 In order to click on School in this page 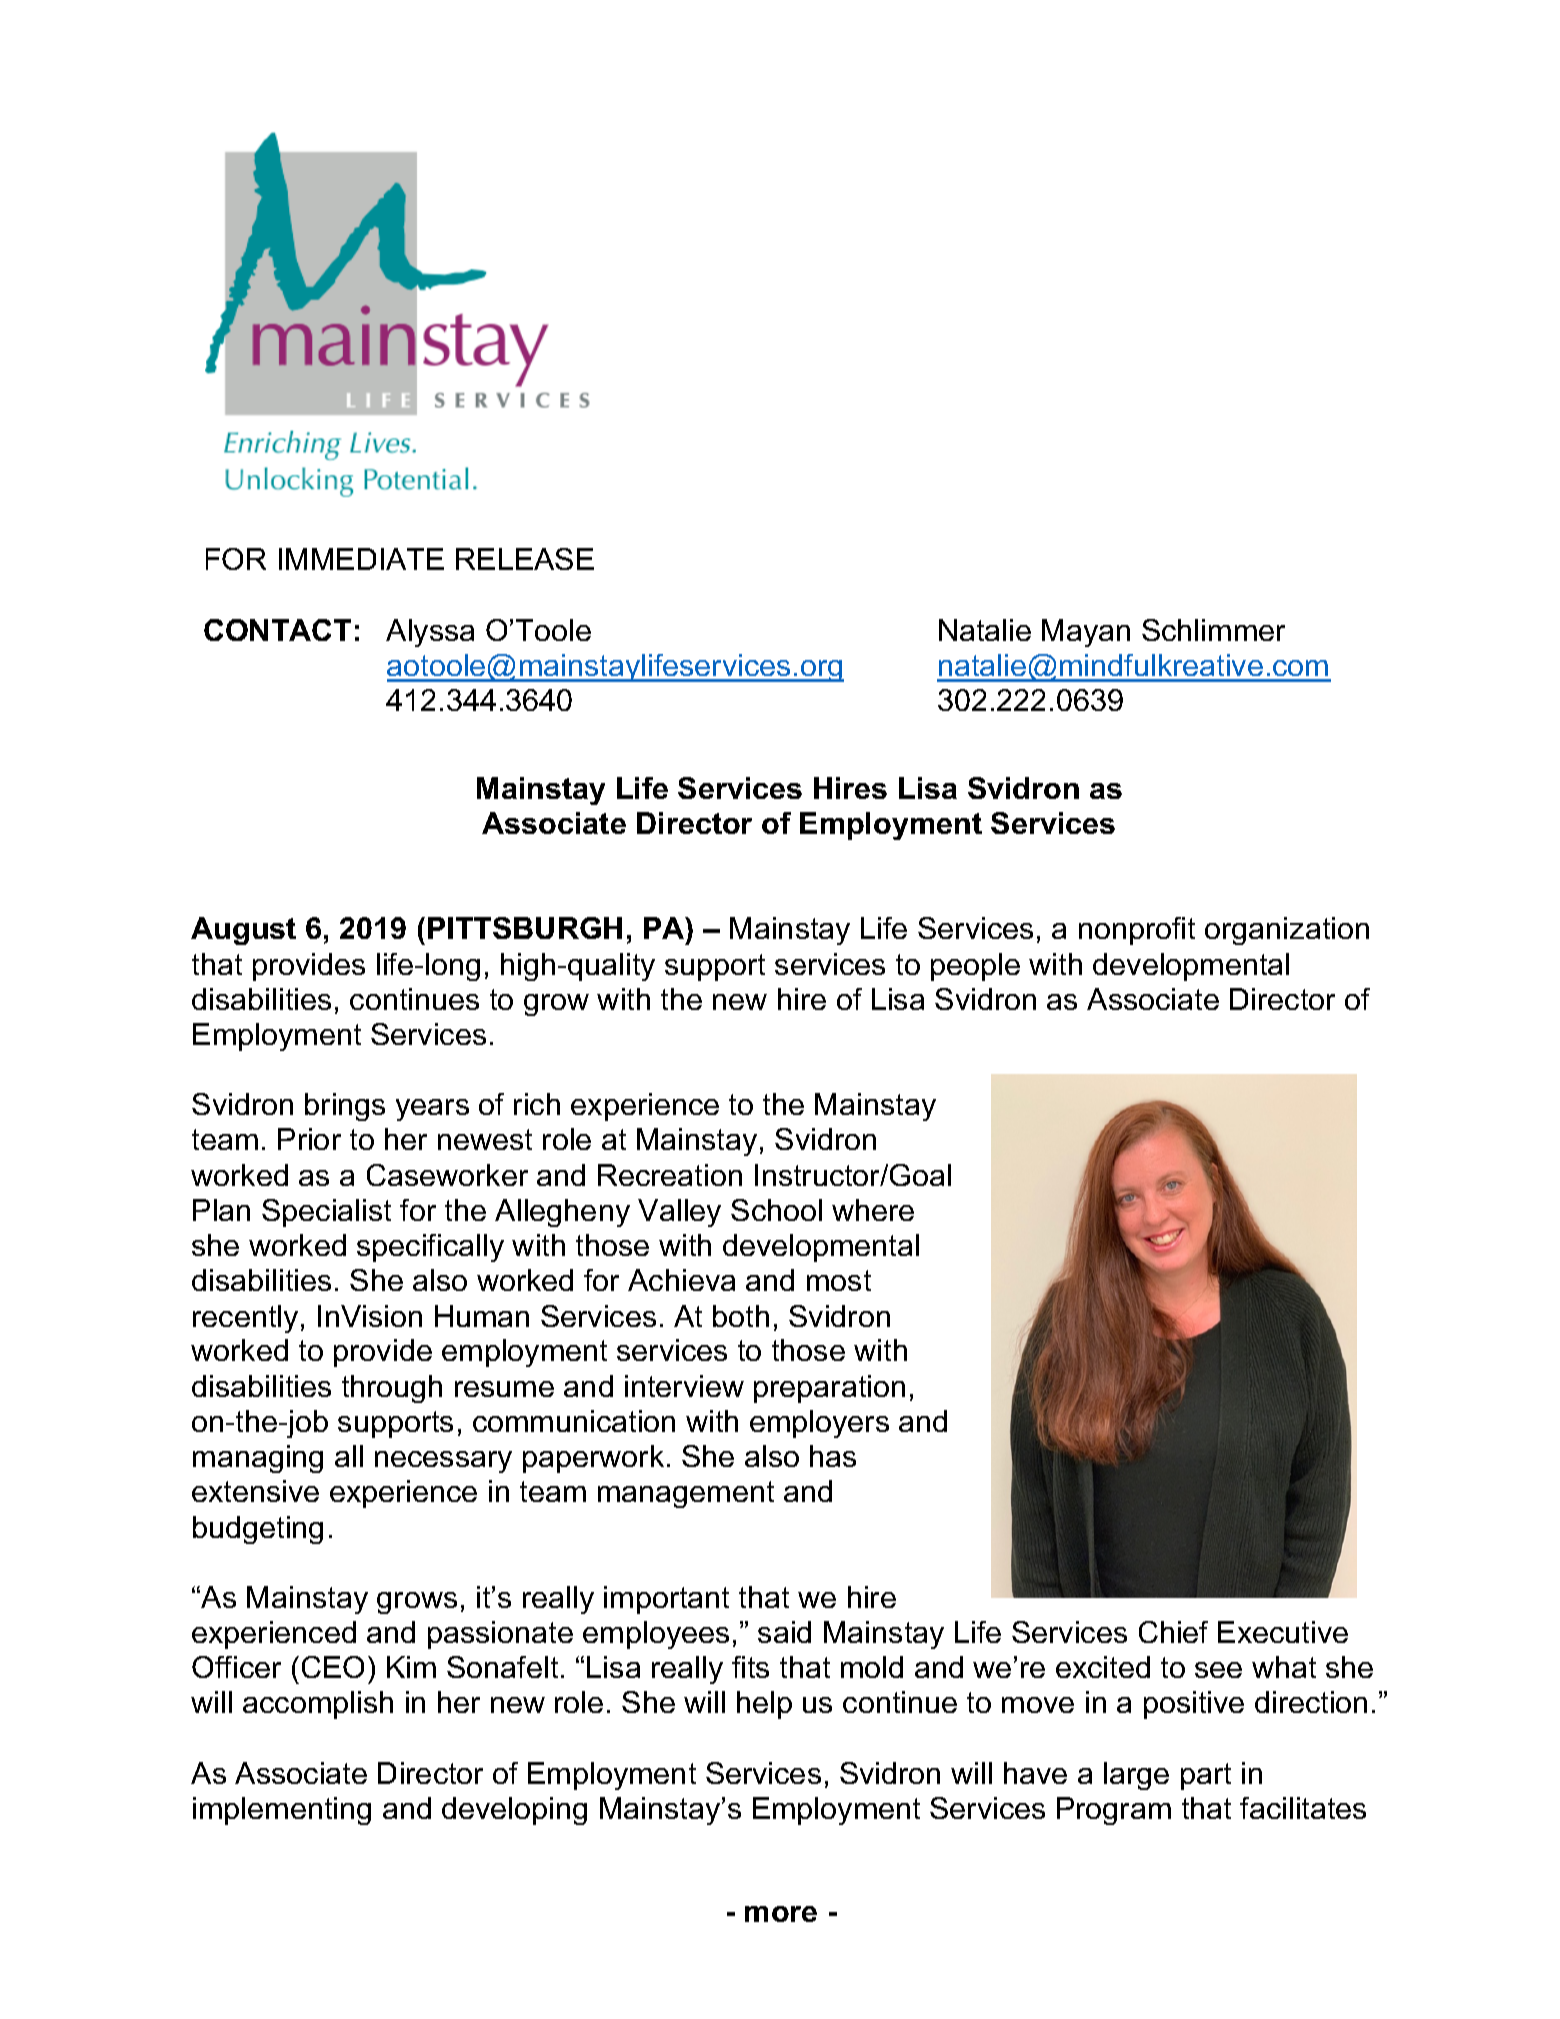, I will do `click(776, 1210)`.
